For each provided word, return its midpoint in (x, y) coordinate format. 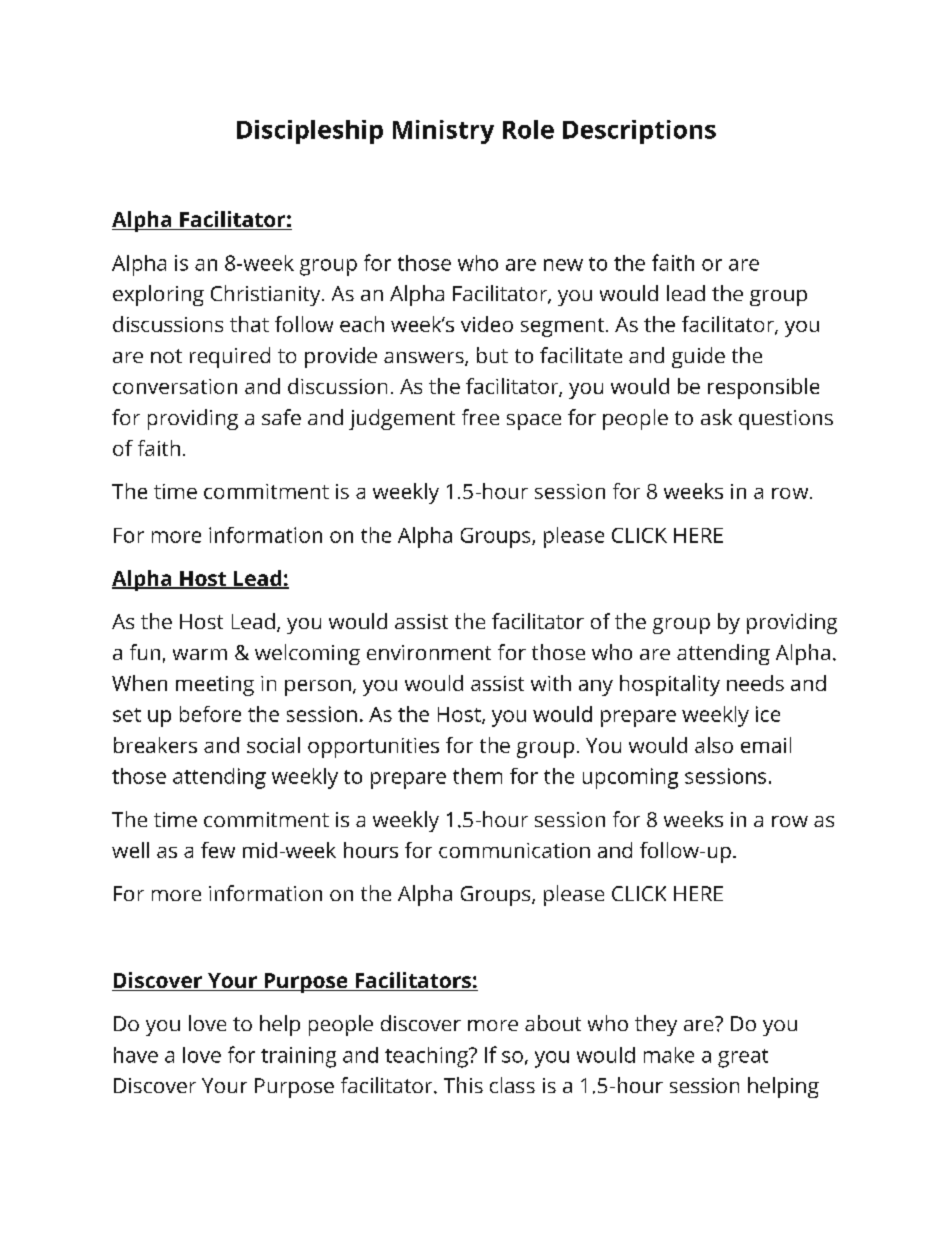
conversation (175, 386)
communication (514, 850)
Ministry (443, 132)
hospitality (670, 685)
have (136, 1055)
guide (698, 357)
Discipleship (310, 132)
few (218, 850)
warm (200, 654)
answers (425, 359)
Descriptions (639, 132)
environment (429, 652)
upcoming (630, 778)
